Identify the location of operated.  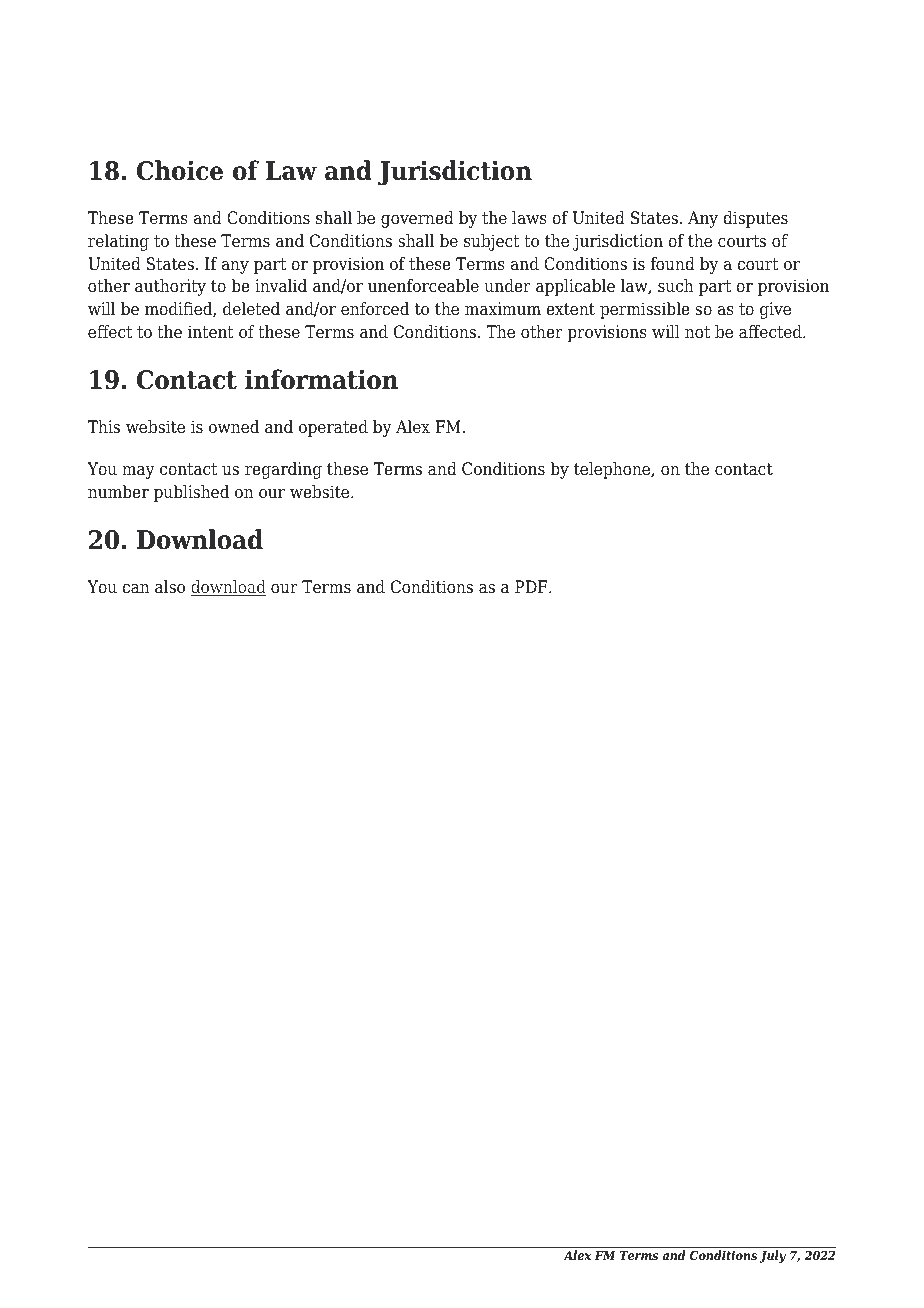
(333, 428).
